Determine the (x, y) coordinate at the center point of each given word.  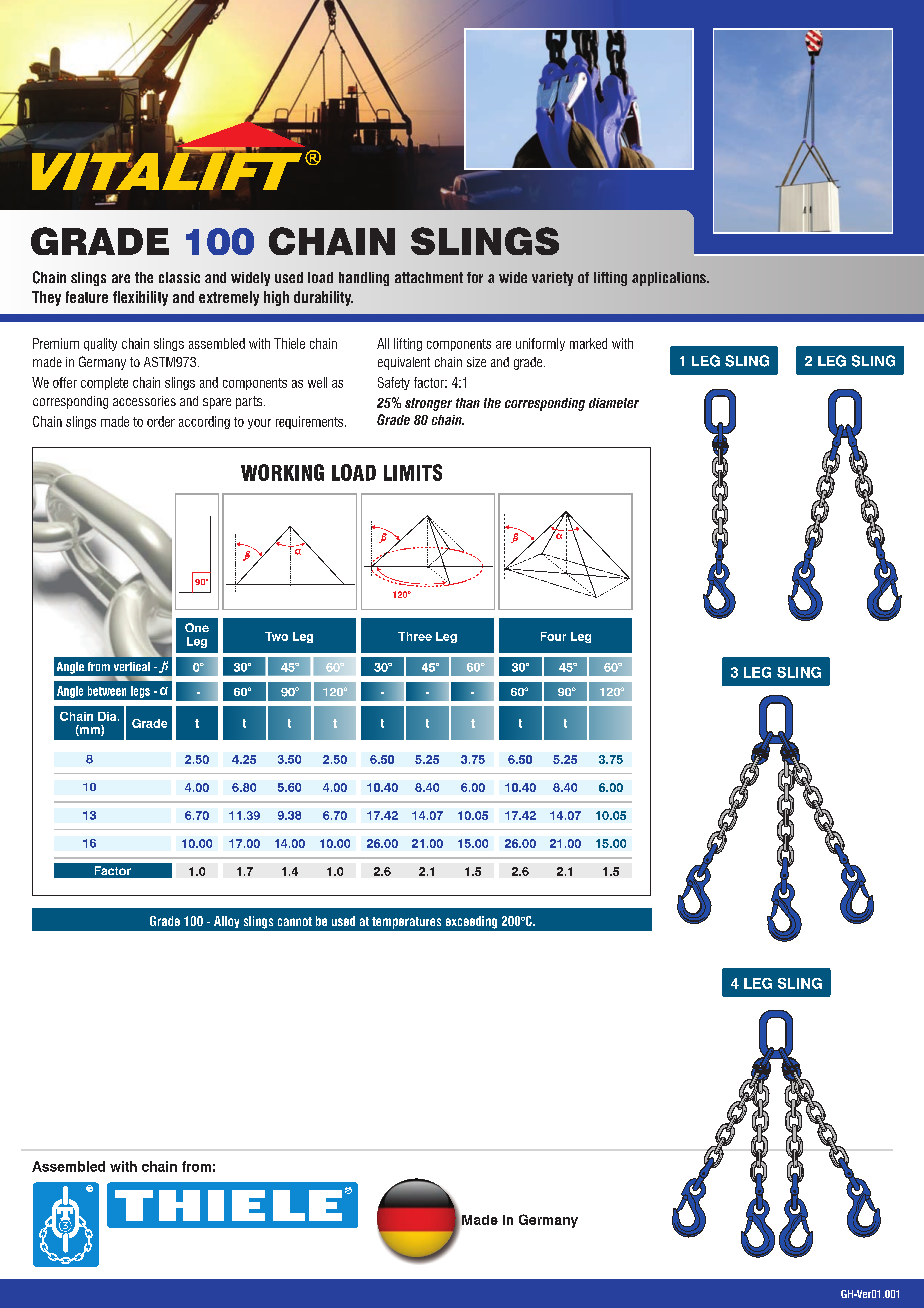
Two (276, 636)
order (161, 421)
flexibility (140, 298)
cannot (295, 921)
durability (323, 298)
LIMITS (413, 472)
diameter (614, 403)
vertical (132, 666)
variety (552, 279)
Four (553, 636)
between (107, 691)
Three (415, 636)
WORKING (282, 472)
